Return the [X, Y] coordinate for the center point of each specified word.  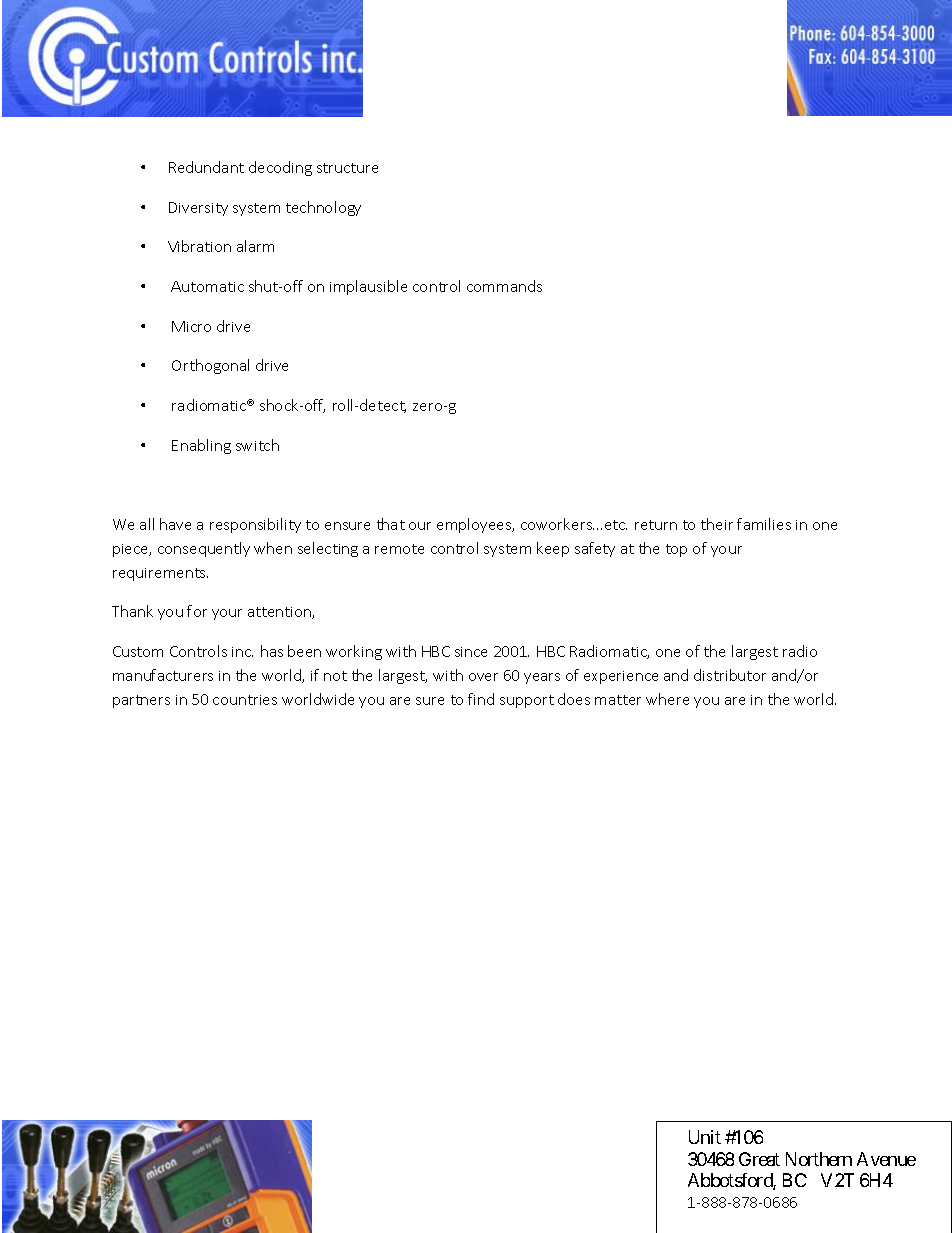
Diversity [198, 209]
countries [245, 700]
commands [504, 286]
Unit [705, 1137]
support [527, 701]
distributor [730, 675]
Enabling [201, 446]
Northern [819, 1159]
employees [475, 525]
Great [759, 1159]
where [667, 699]
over [483, 677]
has [272, 651]
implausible [368, 287]
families [764, 524]
